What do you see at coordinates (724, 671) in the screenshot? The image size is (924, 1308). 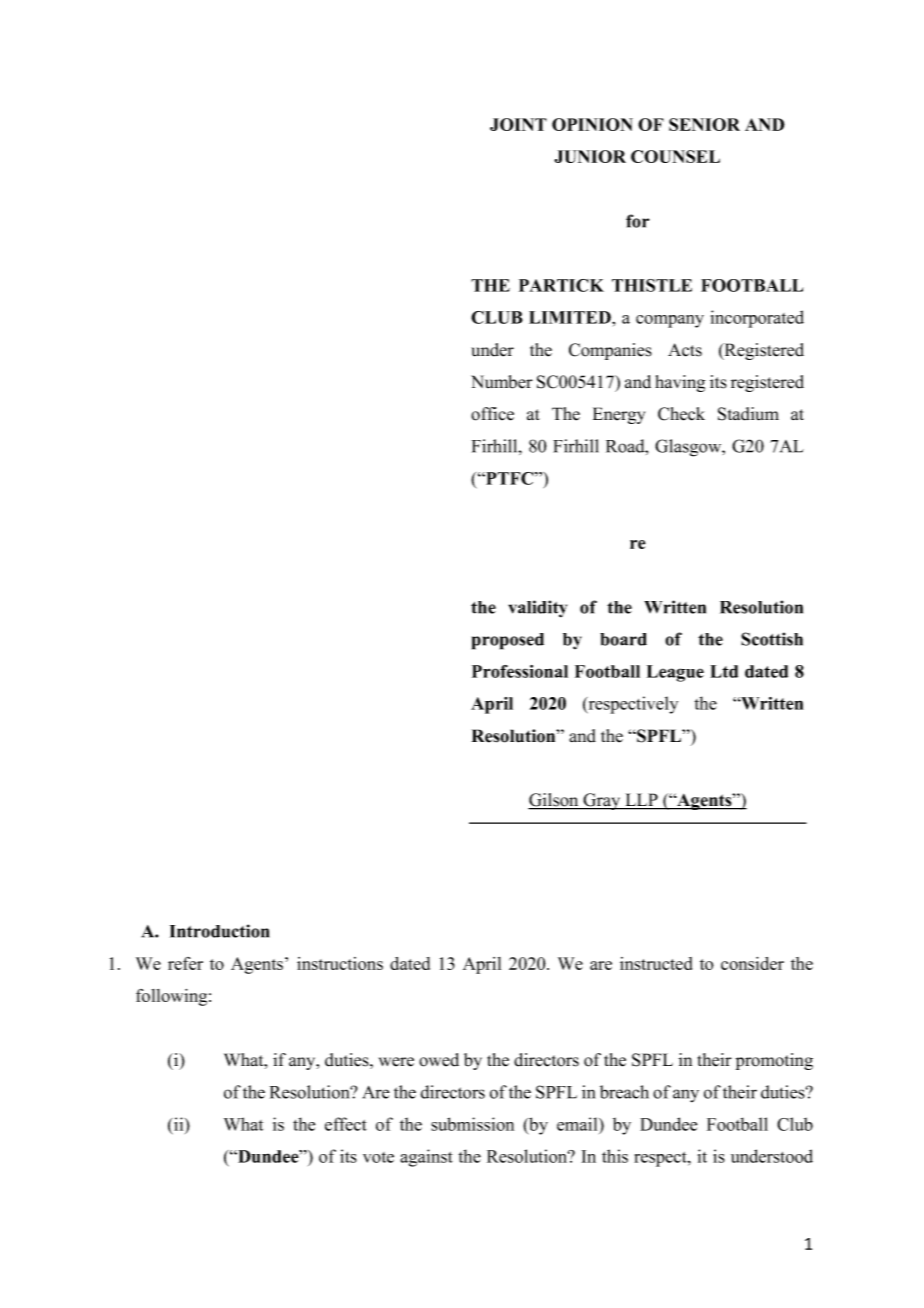 I see `Ltd` at bounding box center [724, 671].
